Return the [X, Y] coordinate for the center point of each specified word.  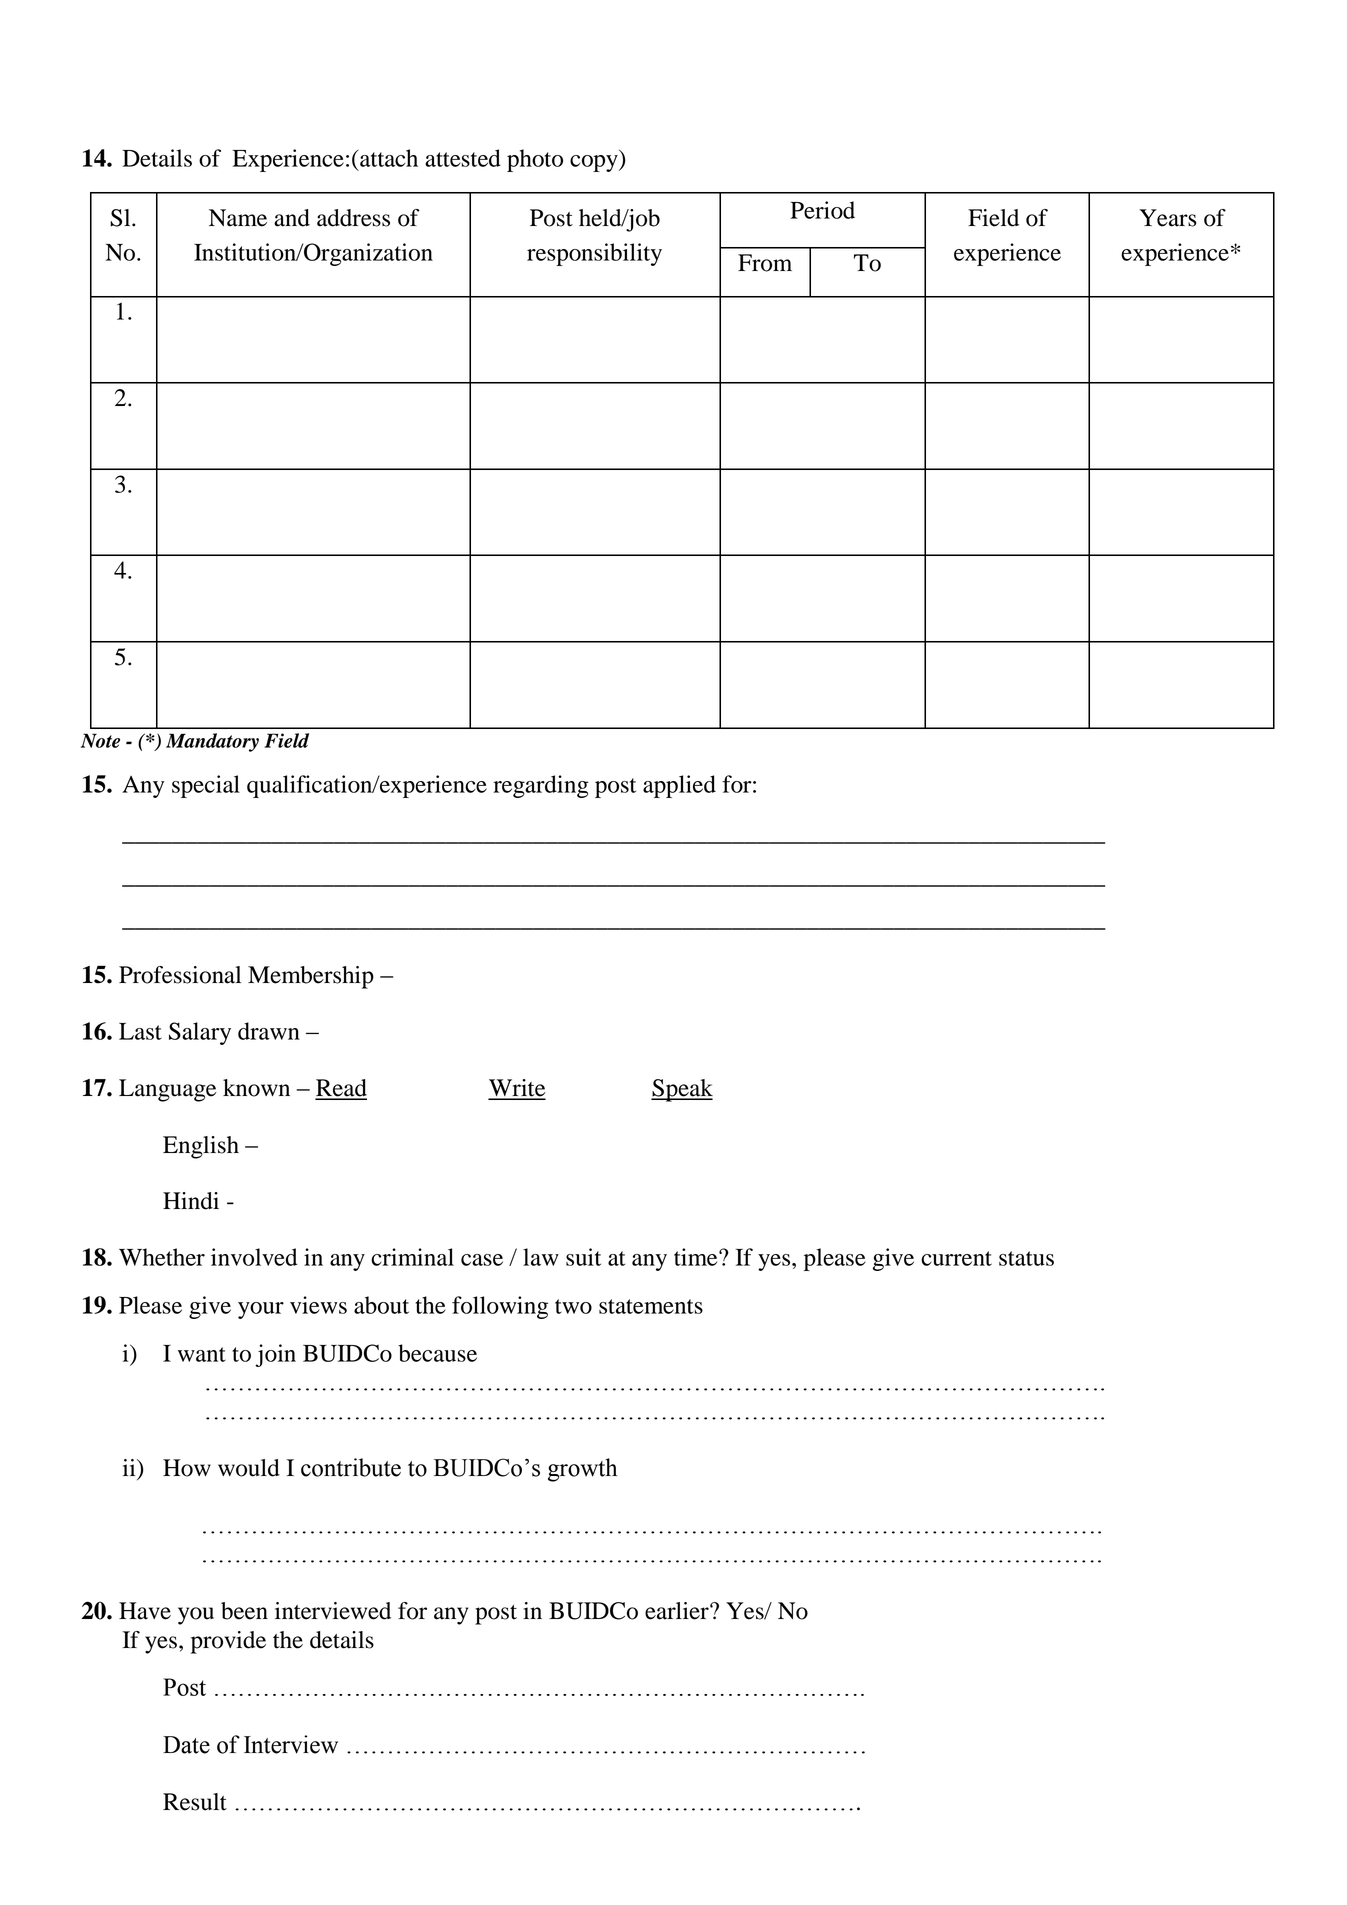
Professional [180, 975]
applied [679, 786]
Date [186, 1745]
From [765, 263]
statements [651, 1306]
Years [1168, 218]
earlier [678, 1611]
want [202, 1354]
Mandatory [212, 742]
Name [238, 218]
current [956, 1258]
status [1026, 1258]
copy [595, 163]
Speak [682, 1090]
